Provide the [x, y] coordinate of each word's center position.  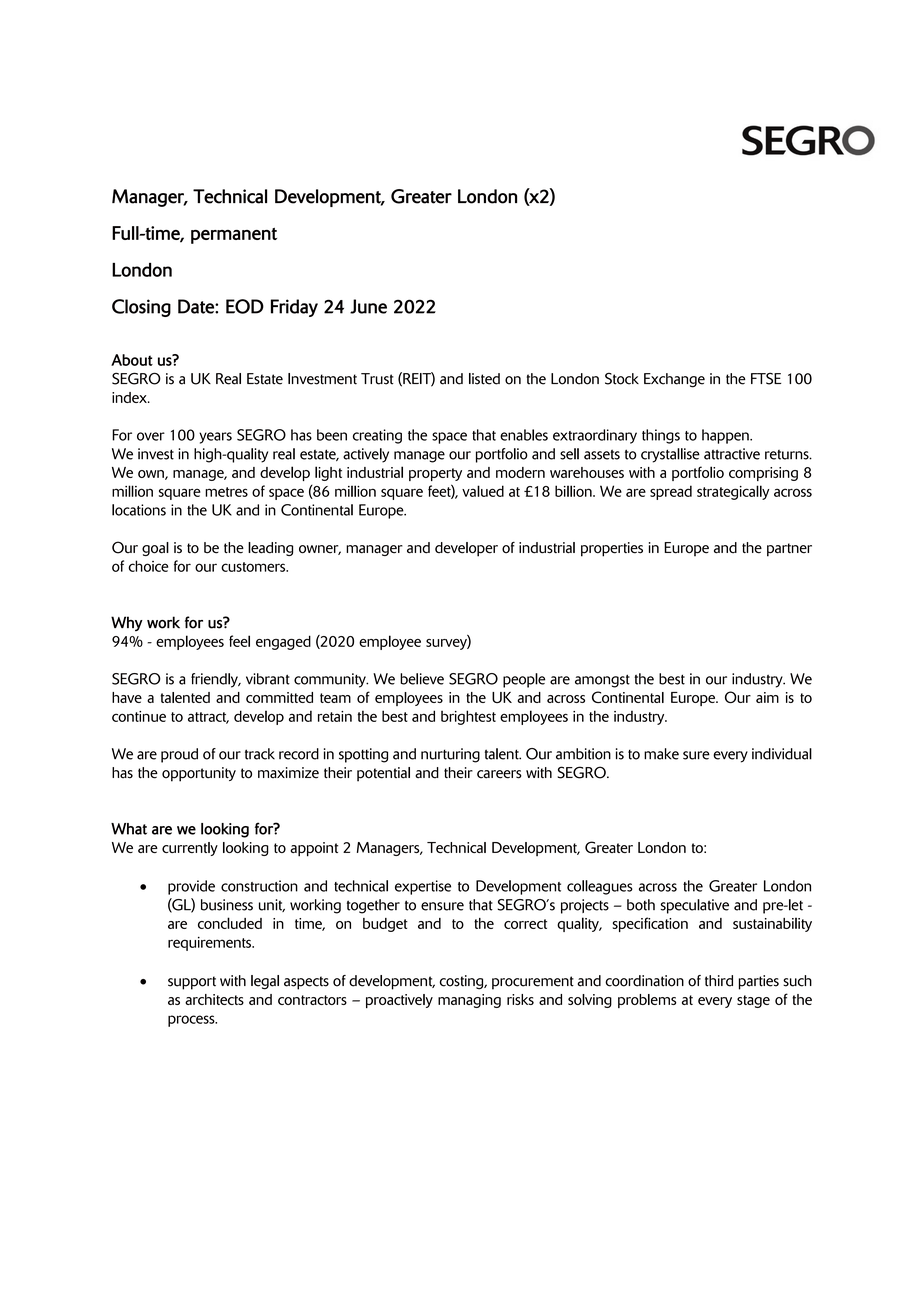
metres [226, 492]
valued [483, 491]
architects [214, 999]
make [661, 754]
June [368, 306]
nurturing [450, 755]
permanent [234, 236]
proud [179, 755]
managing [469, 1001]
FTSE [766, 378]
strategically [733, 492]
